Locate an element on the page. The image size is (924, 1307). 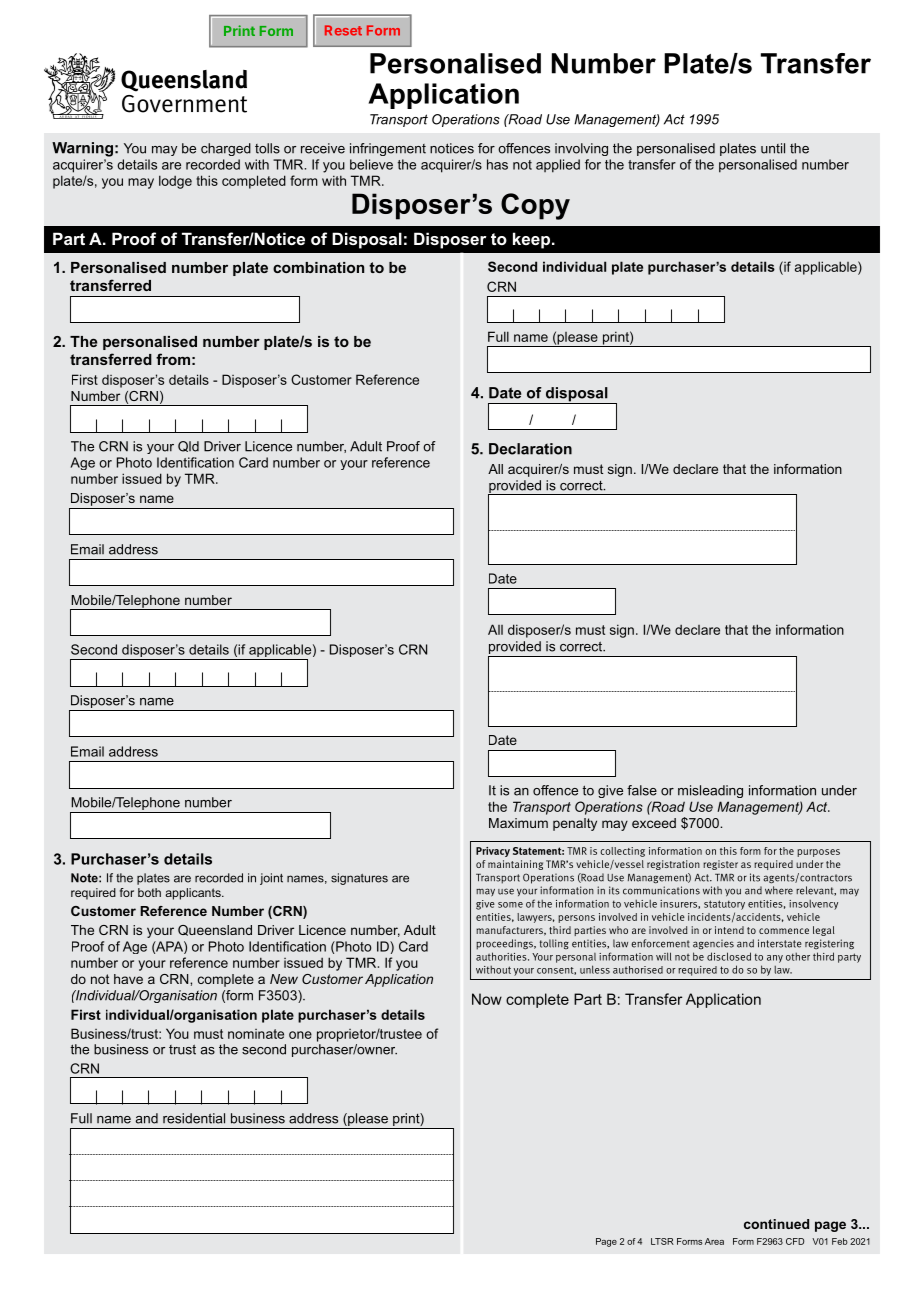
Now is located at coordinates (487, 999).
